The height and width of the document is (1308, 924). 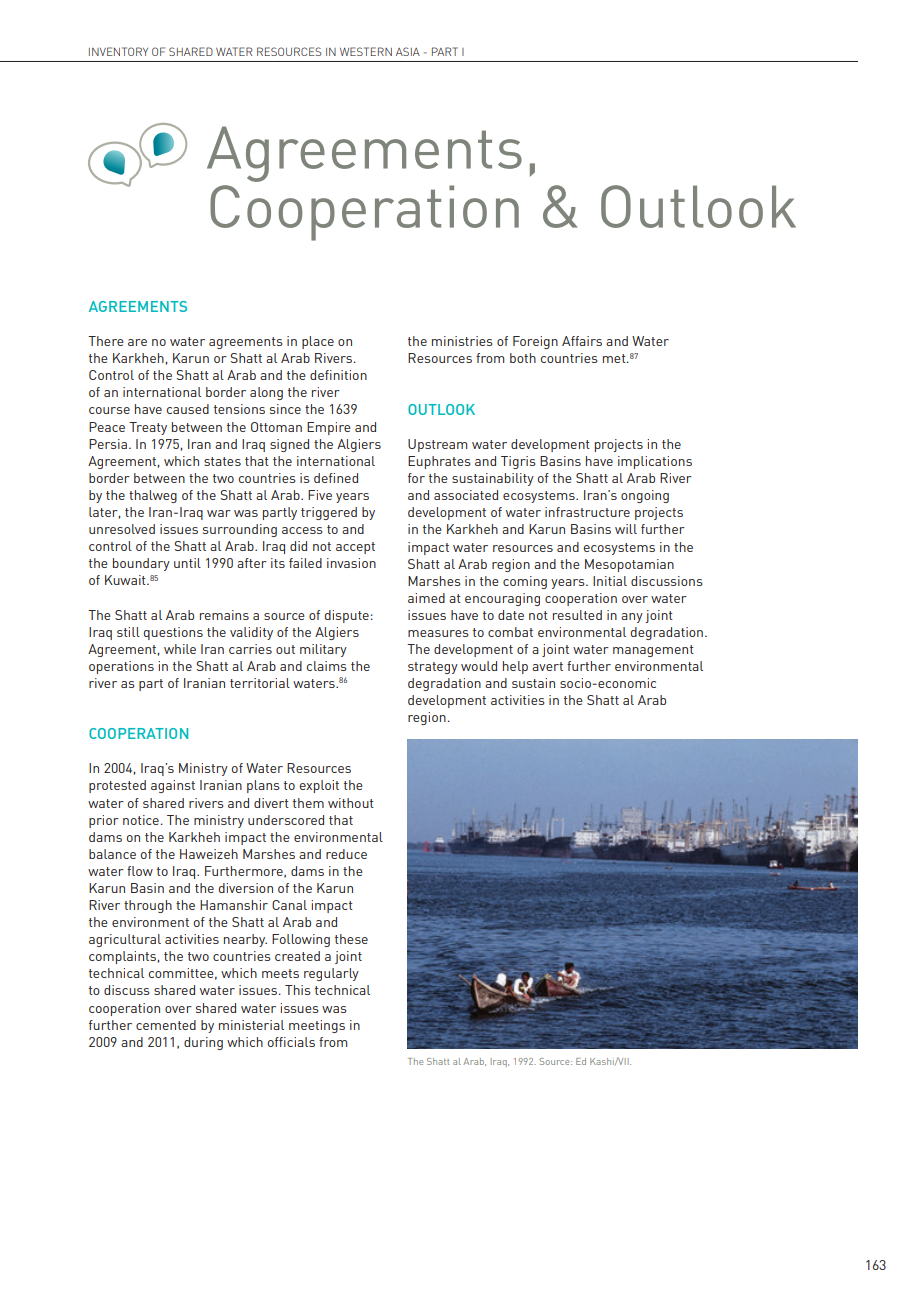 What do you see at coordinates (408, 51) in the document?
I see `ASIA` at bounding box center [408, 51].
